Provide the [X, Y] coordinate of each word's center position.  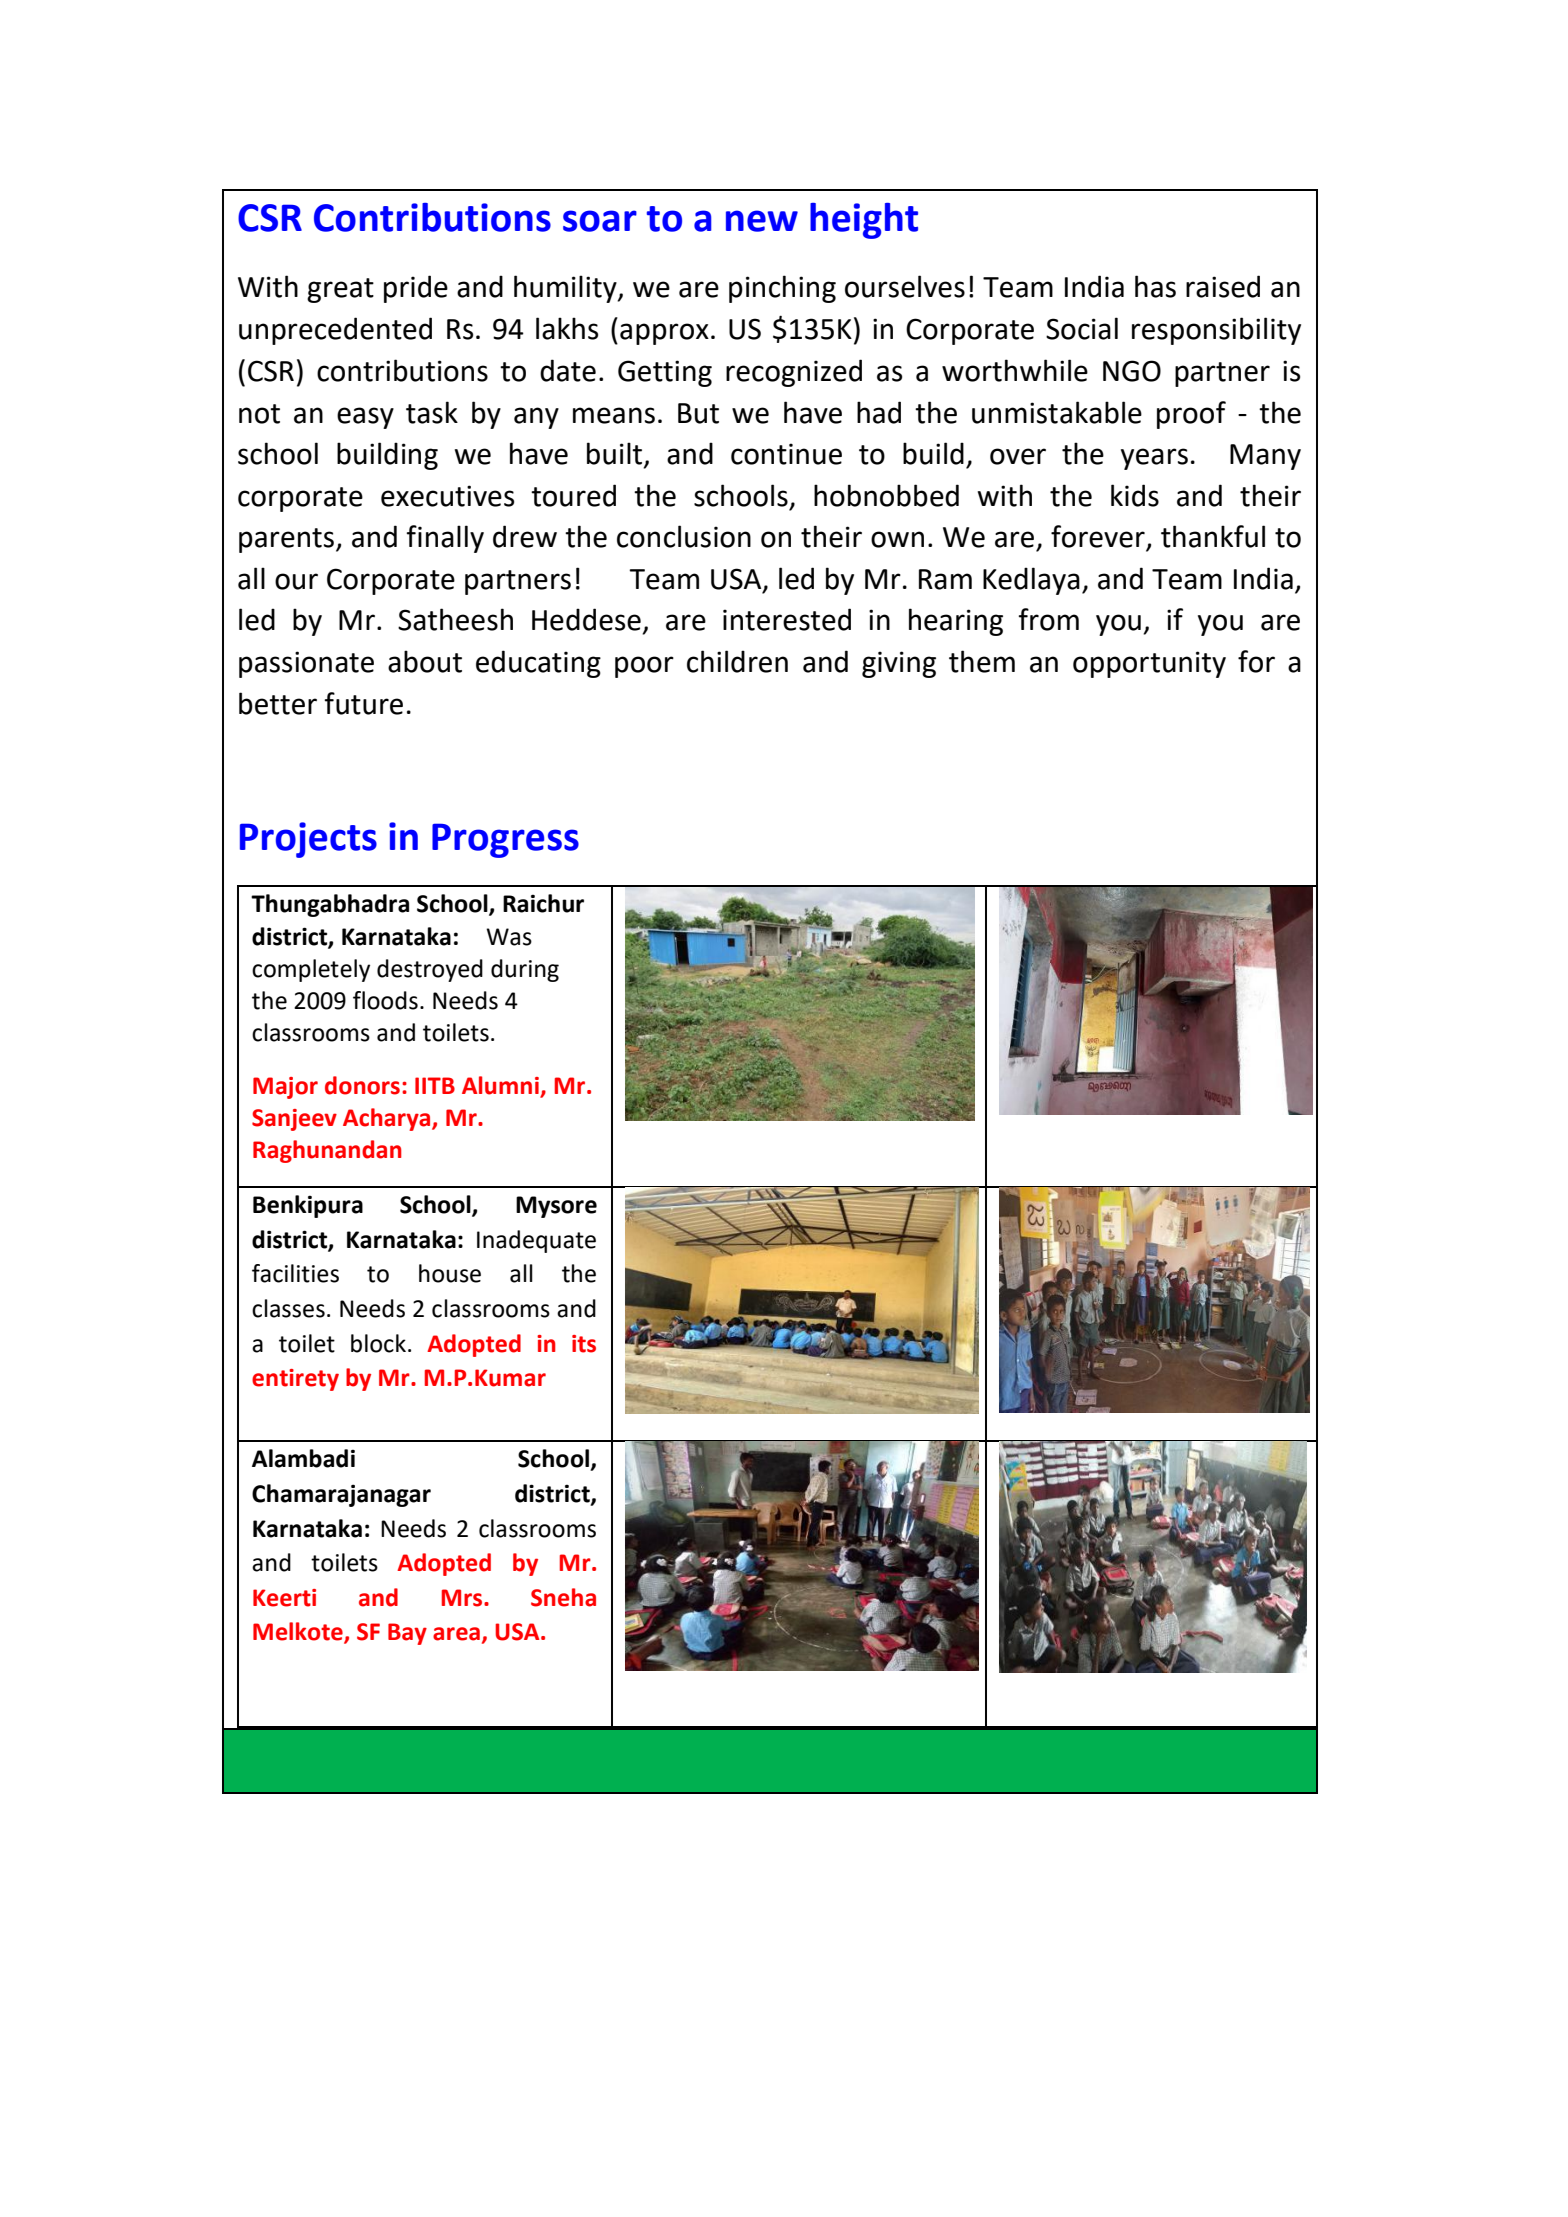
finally [445, 539]
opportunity [1149, 664]
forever [1099, 537]
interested [787, 619]
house [450, 1273]
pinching [782, 289]
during [525, 970]
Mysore [556, 1207]
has [1155, 286]
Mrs [463, 1598]
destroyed [430, 970]
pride [416, 289]
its [584, 1344]
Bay [407, 1634]
